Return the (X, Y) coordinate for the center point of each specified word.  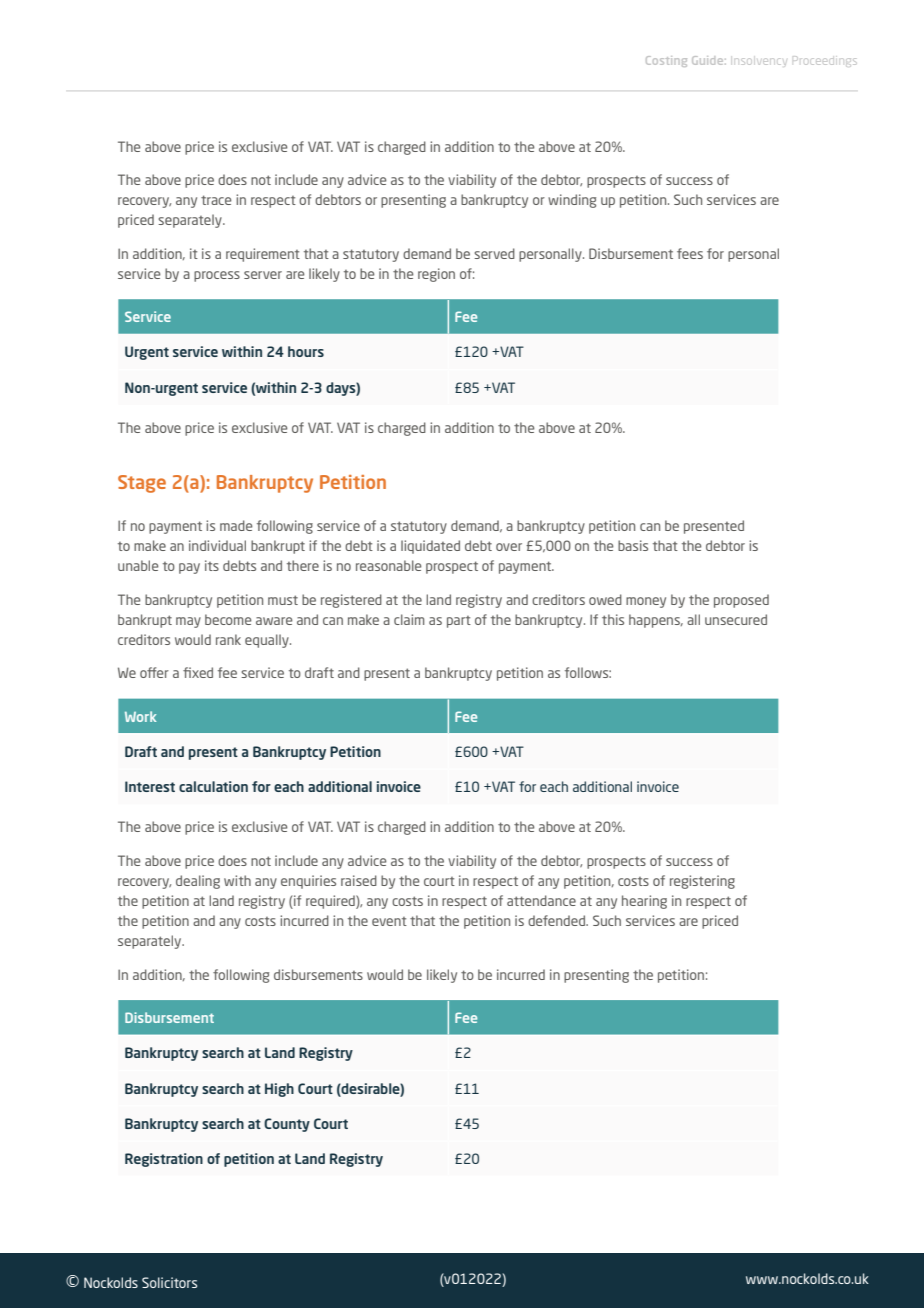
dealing (198, 882)
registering (702, 882)
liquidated (430, 547)
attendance (541, 900)
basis (633, 545)
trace (216, 200)
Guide (709, 60)
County (287, 1125)
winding (572, 201)
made (236, 525)
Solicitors (169, 1282)
